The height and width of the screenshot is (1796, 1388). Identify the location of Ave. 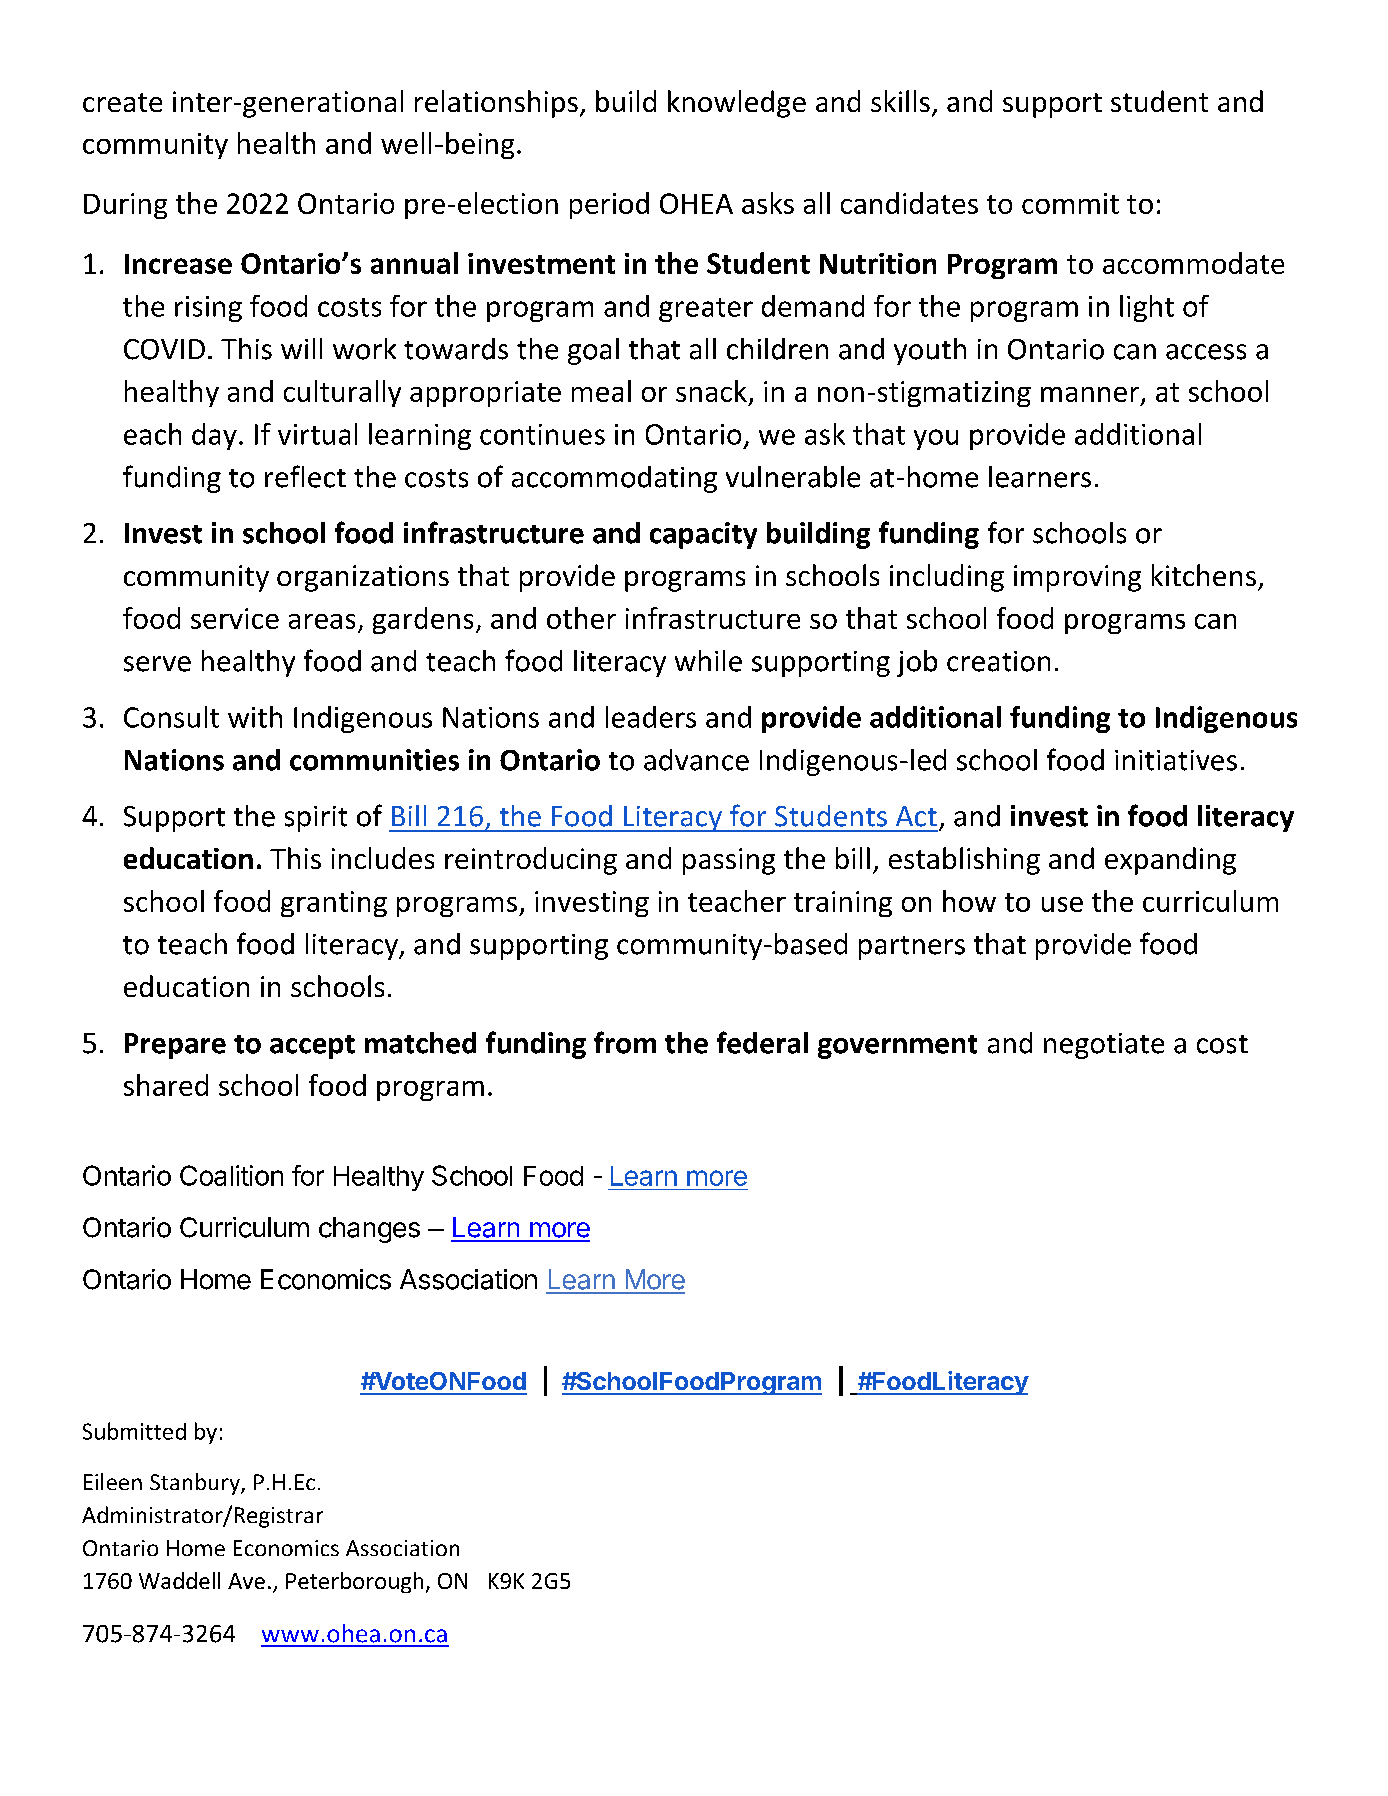
(246, 1581).
